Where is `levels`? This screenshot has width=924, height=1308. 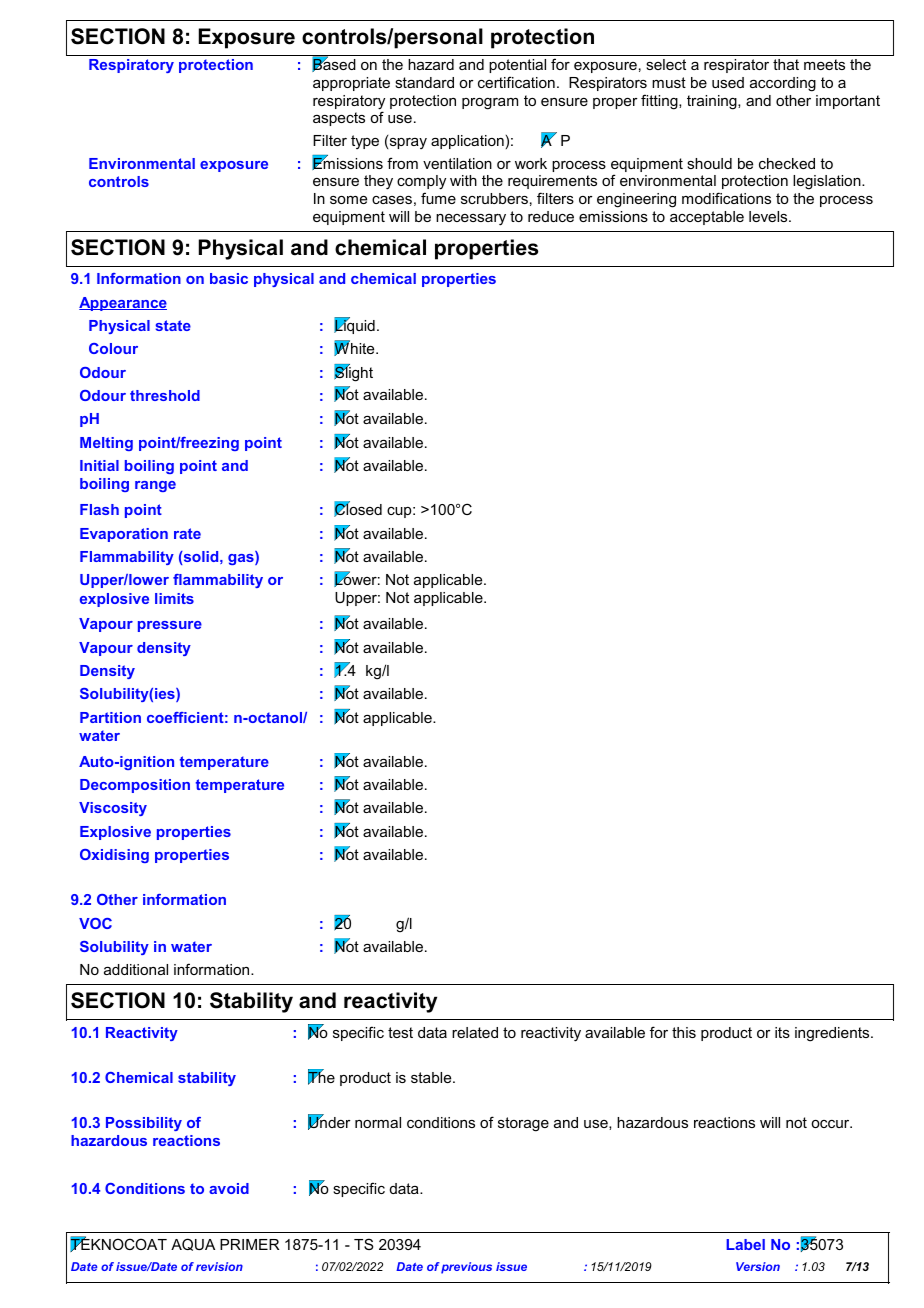
levels is located at coordinates (769, 216).
